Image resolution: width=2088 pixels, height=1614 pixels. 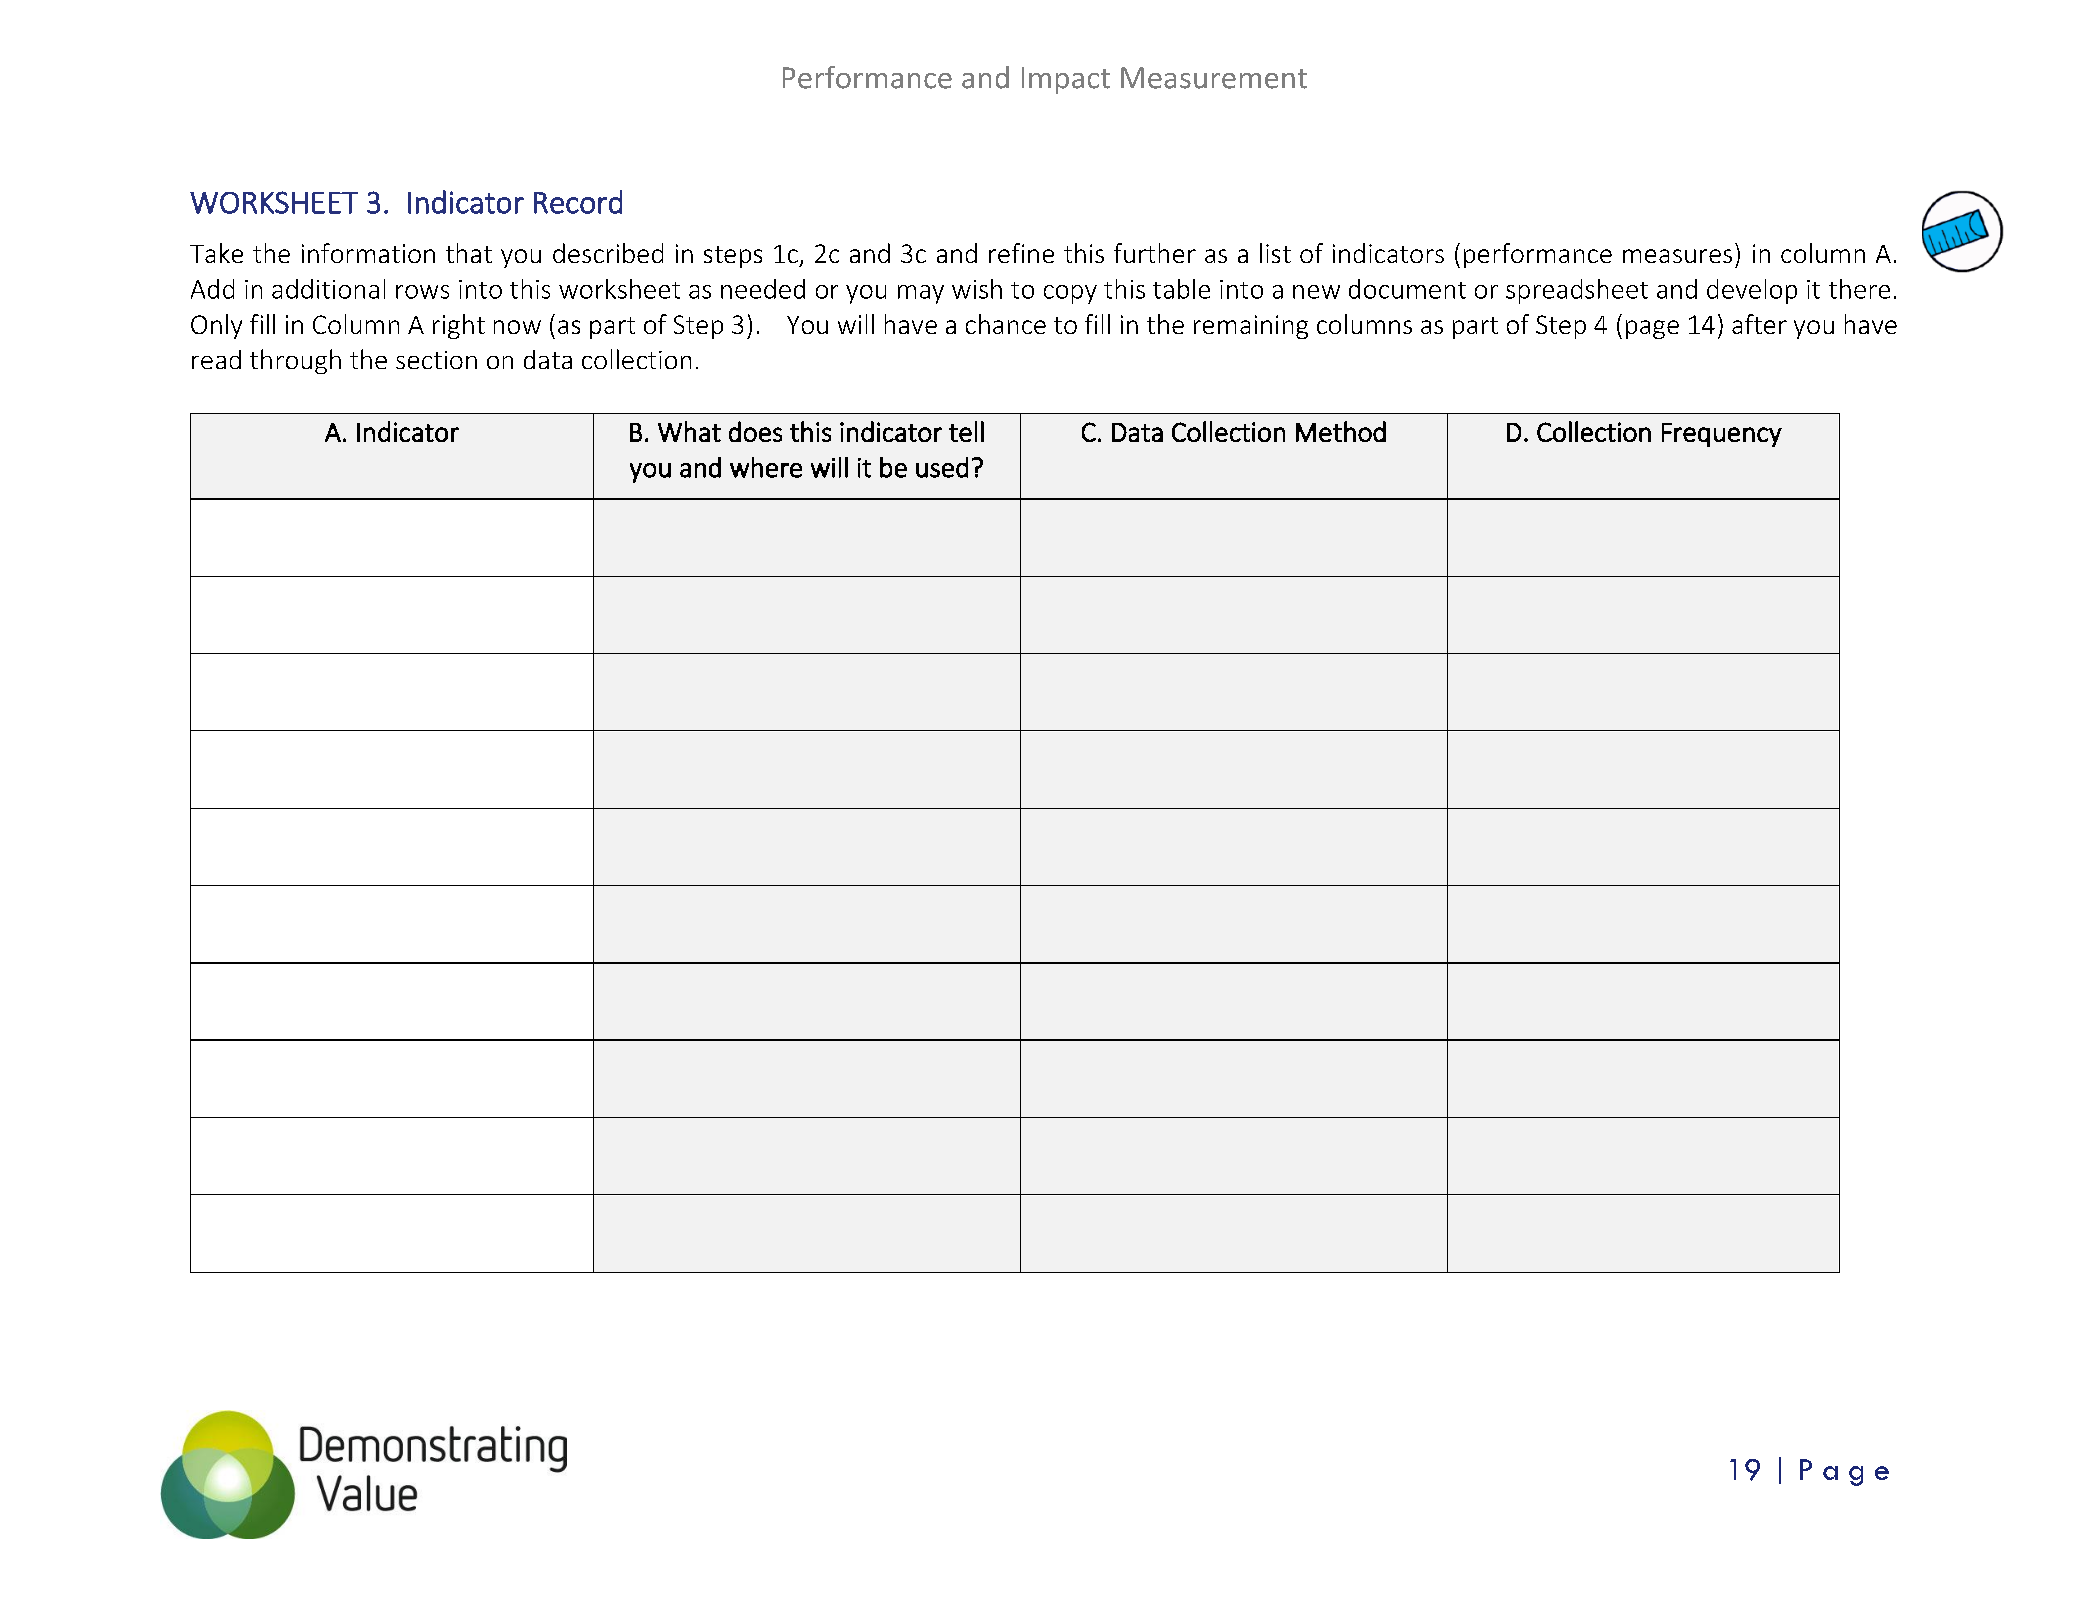 I want to click on What, so click(x=689, y=431).
